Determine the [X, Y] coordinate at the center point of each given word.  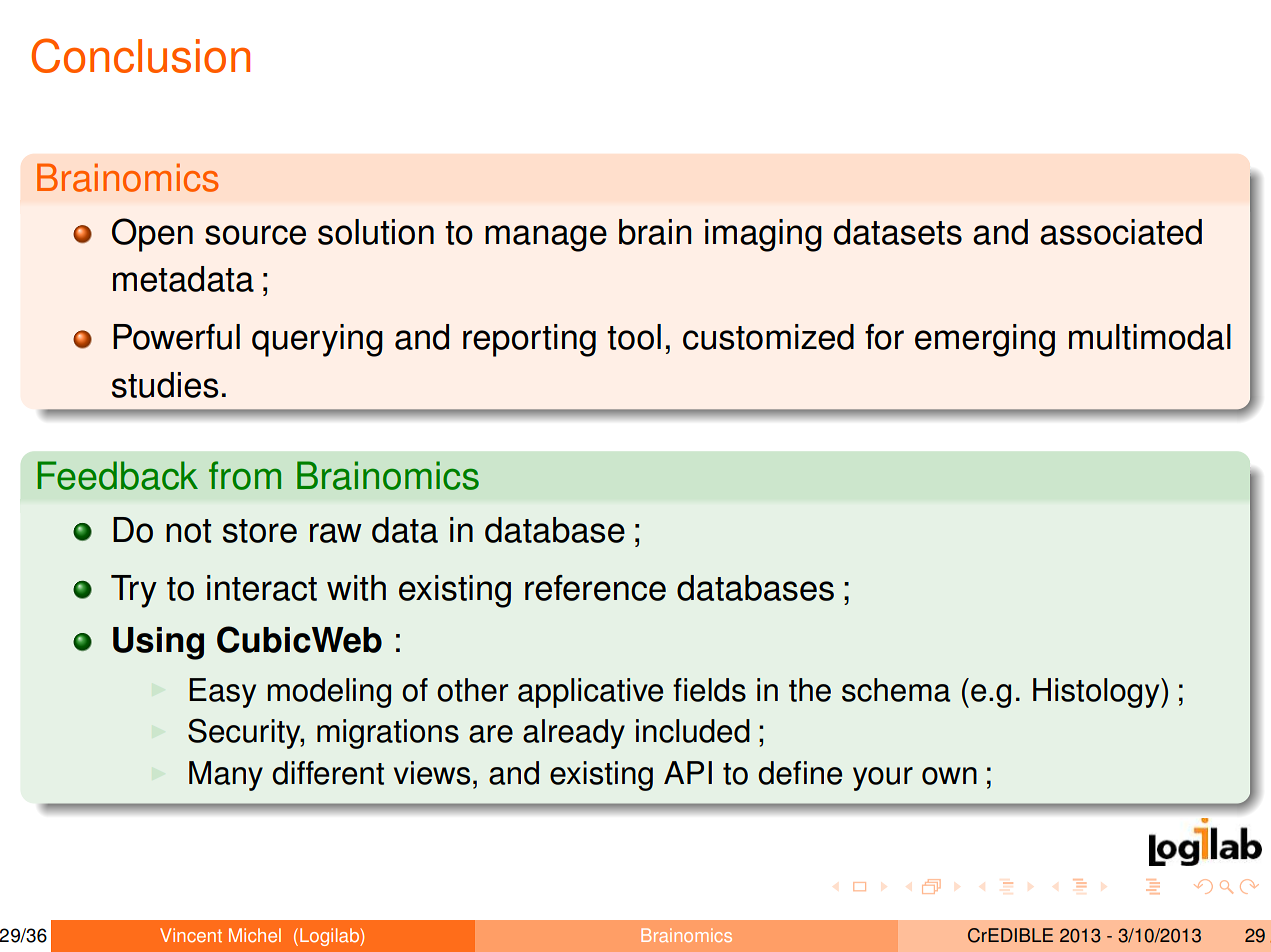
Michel [255, 935]
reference [595, 588]
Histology [1097, 693]
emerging [985, 340]
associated [1121, 232]
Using [158, 643]
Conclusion [140, 55]
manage [546, 238]
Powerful [176, 337]
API [688, 772]
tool [634, 337]
